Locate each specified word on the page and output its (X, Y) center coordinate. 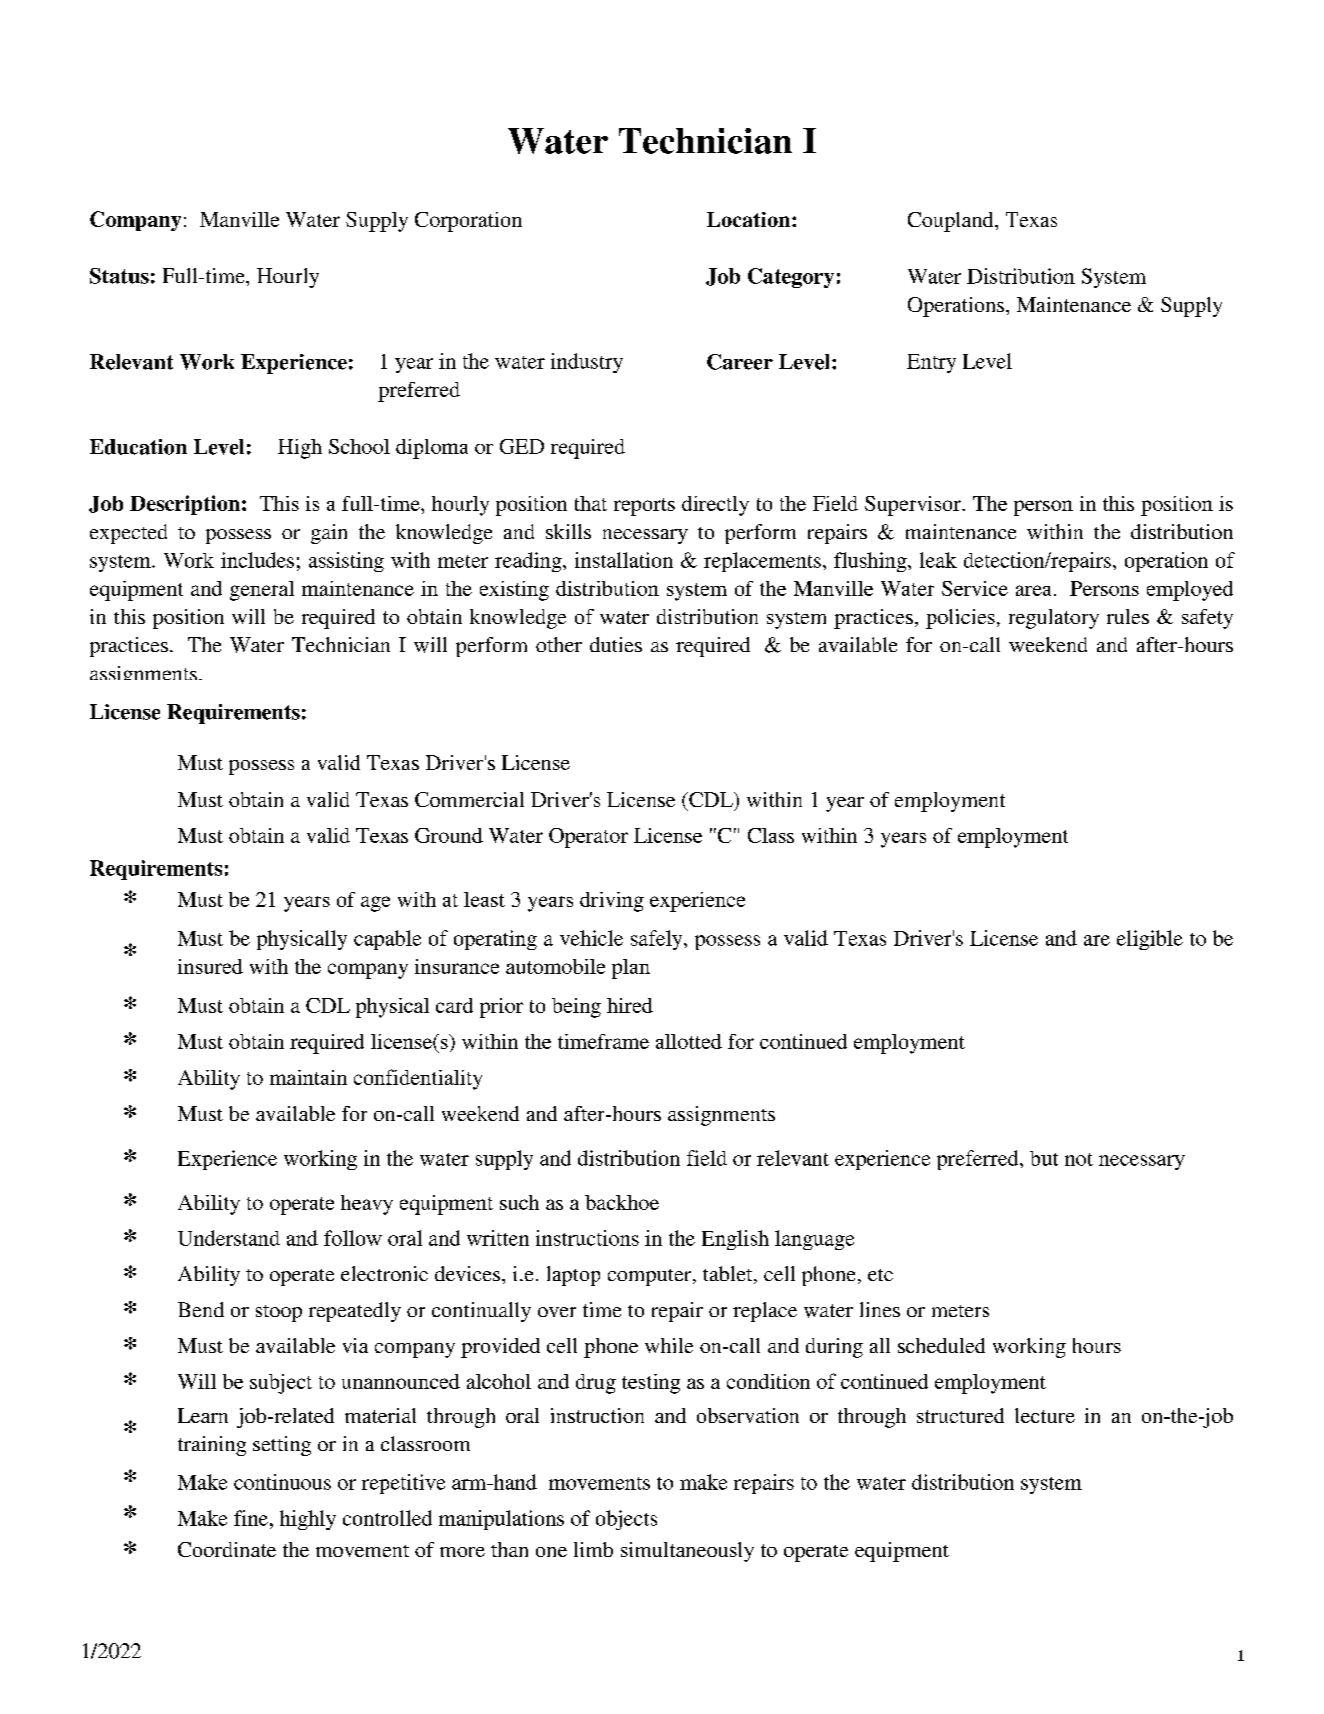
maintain (308, 1077)
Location (750, 219)
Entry (931, 363)
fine (252, 1518)
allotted (689, 1041)
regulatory (1054, 619)
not (1079, 1159)
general (262, 591)
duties (616, 644)
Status (119, 276)
